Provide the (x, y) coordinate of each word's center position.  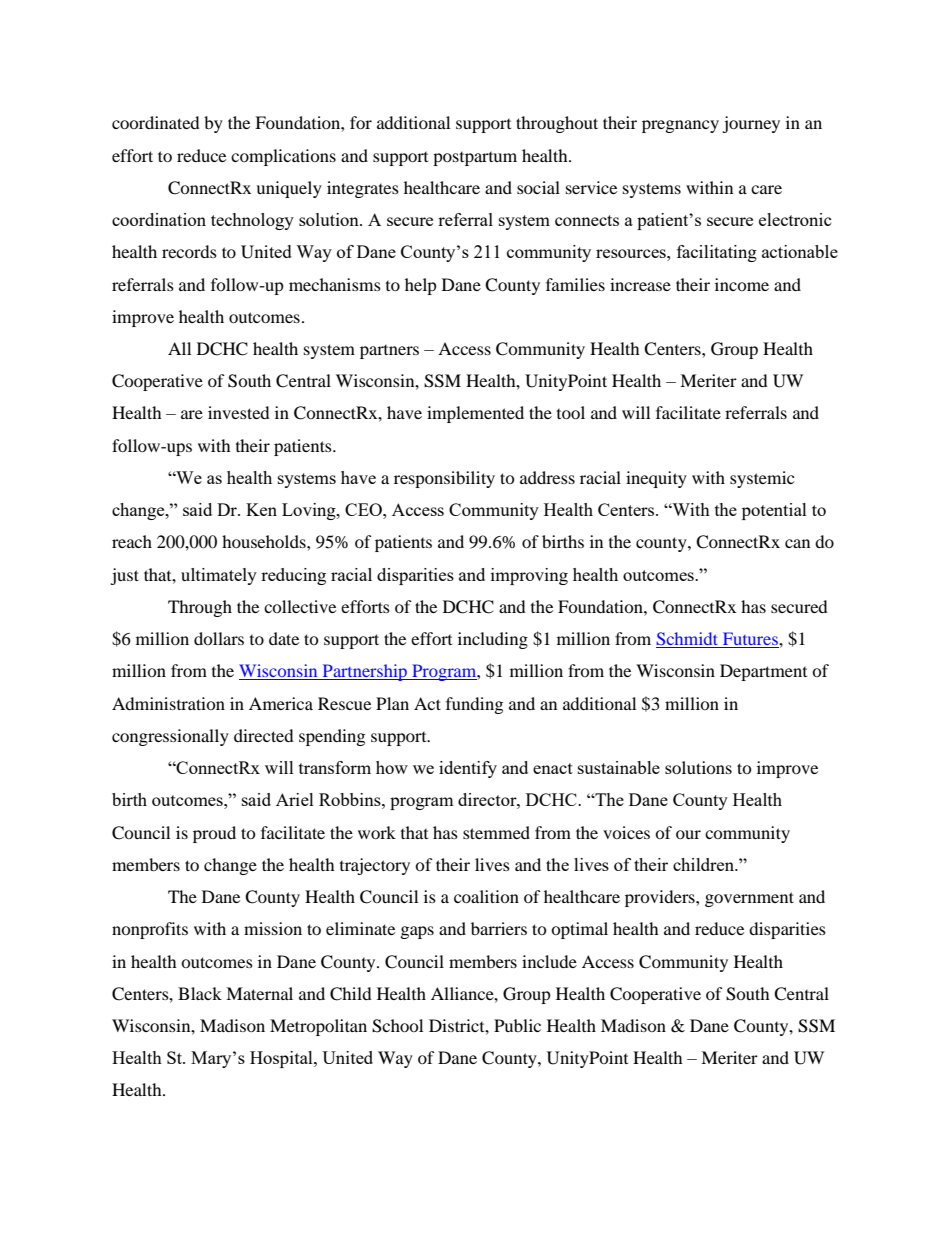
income (742, 284)
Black (200, 993)
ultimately (219, 576)
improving (529, 576)
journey (751, 124)
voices (626, 832)
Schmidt (688, 640)
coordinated (156, 122)
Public (517, 1025)
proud (214, 834)
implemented (475, 414)
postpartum (475, 159)
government (749, 899)
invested (239, 412)
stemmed (496, 832)
